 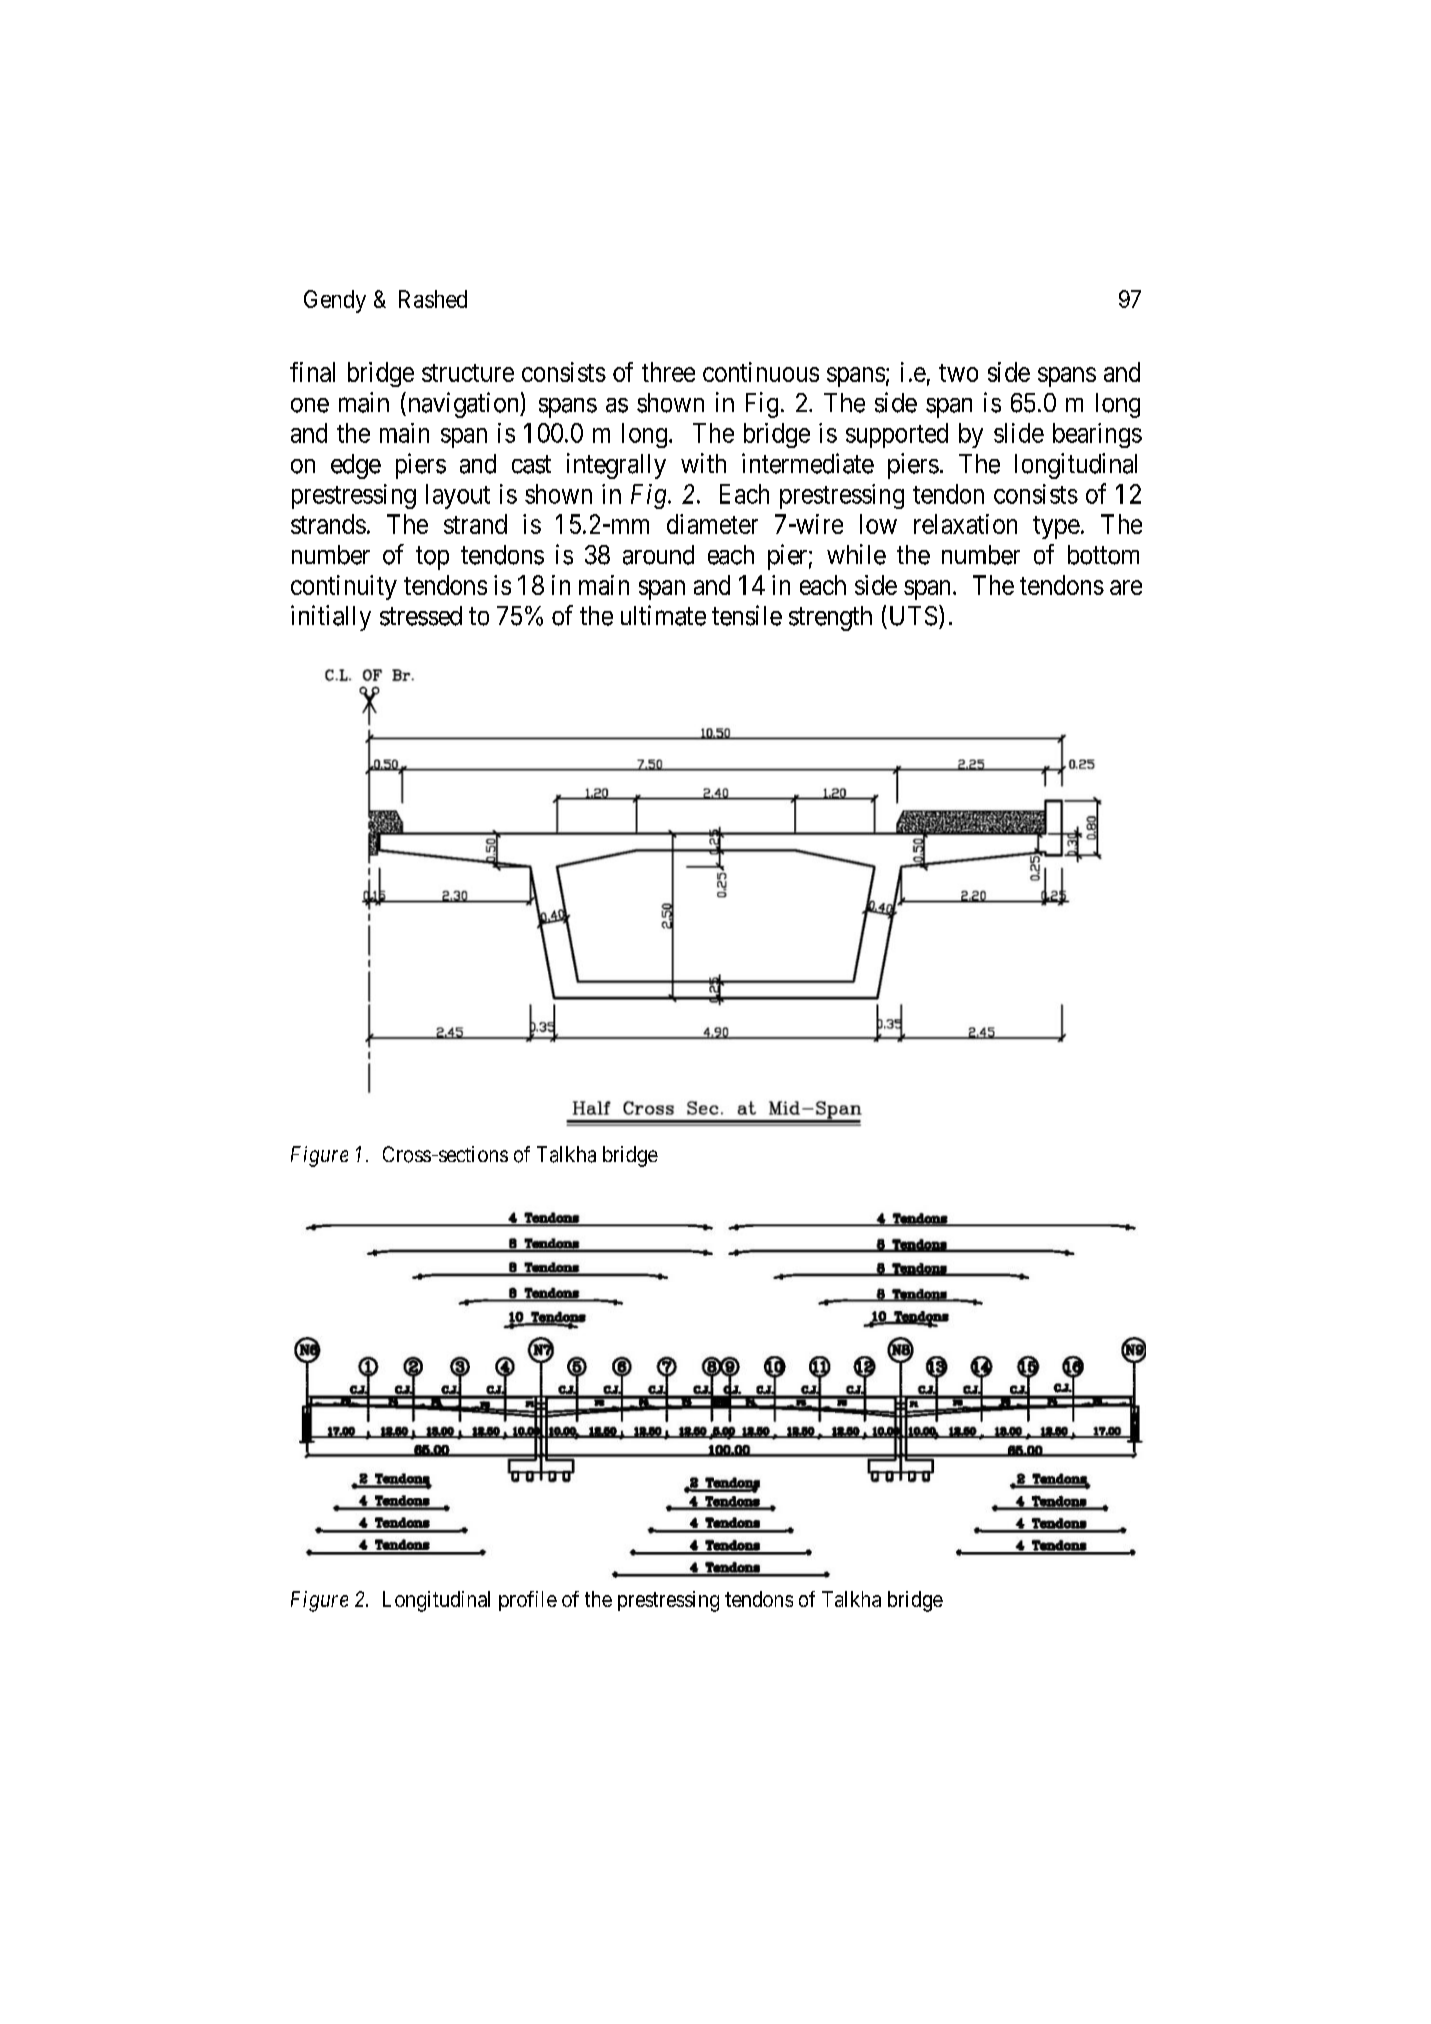 What do you see at coordinates (658, 555) in the screenshot?
I see `around` at bounding box center [658, 555].
